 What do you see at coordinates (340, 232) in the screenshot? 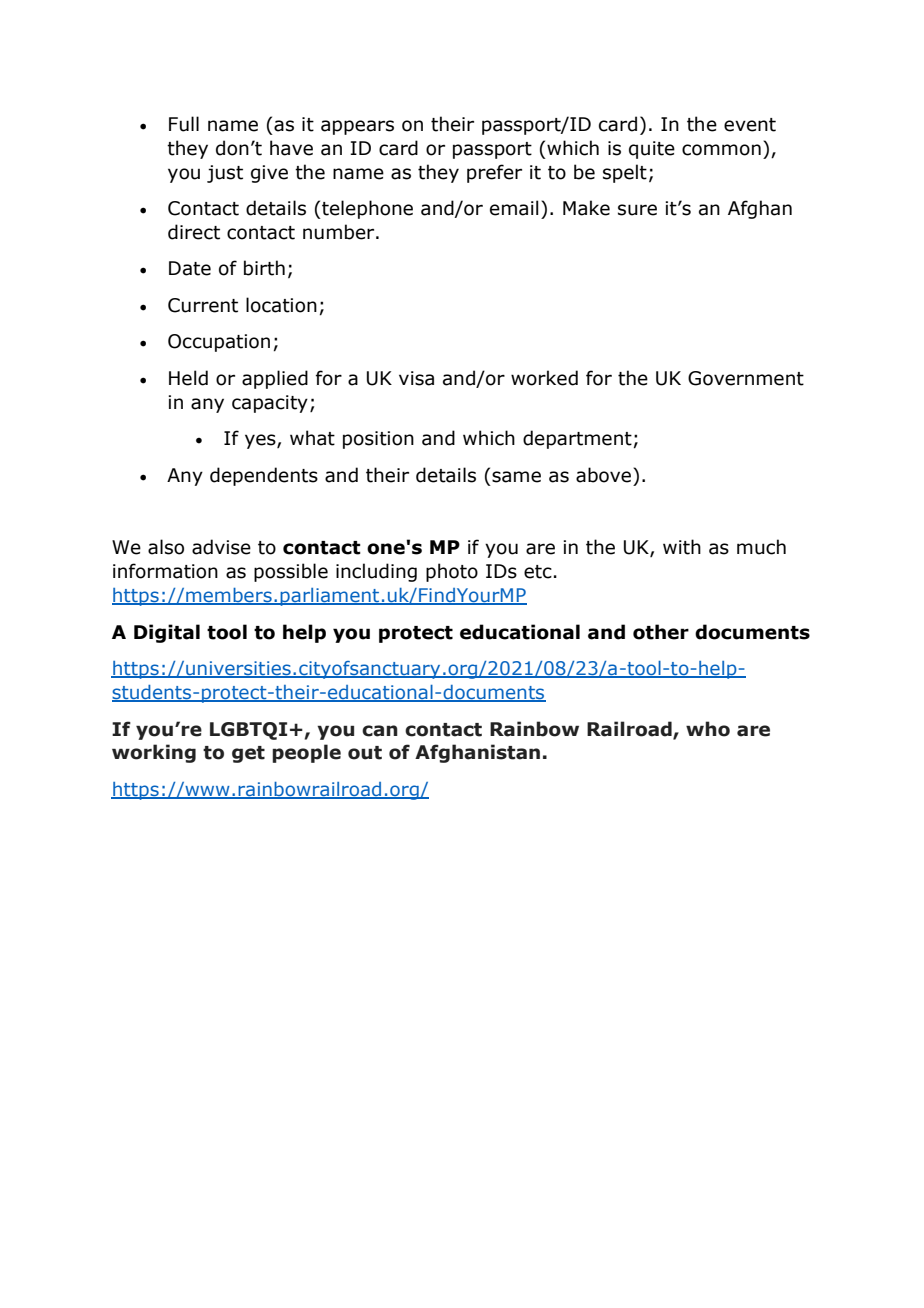
I see `number` at bounding box center [340, 232].
